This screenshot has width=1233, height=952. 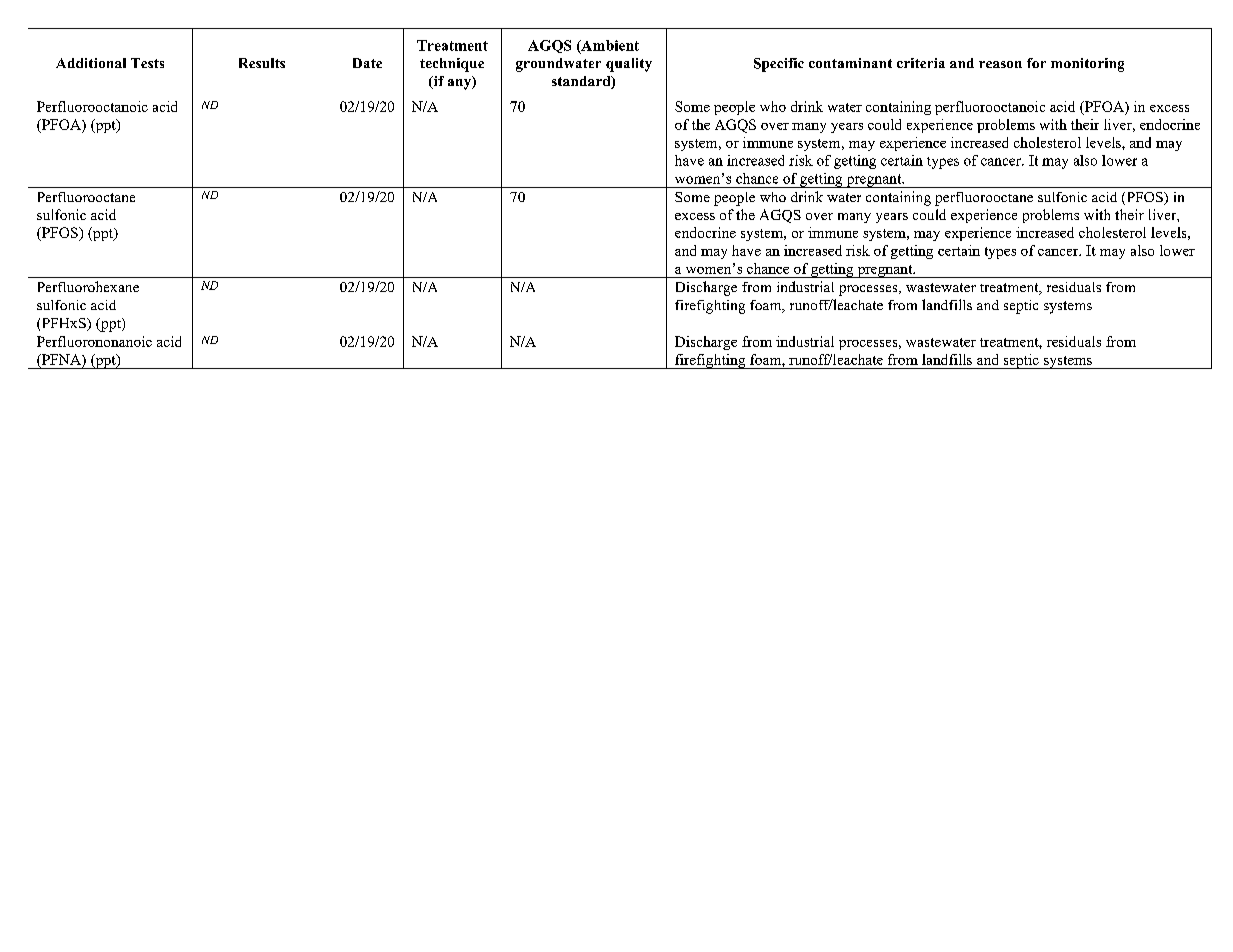 I want to click on Results, so click(x=262, y=63).
